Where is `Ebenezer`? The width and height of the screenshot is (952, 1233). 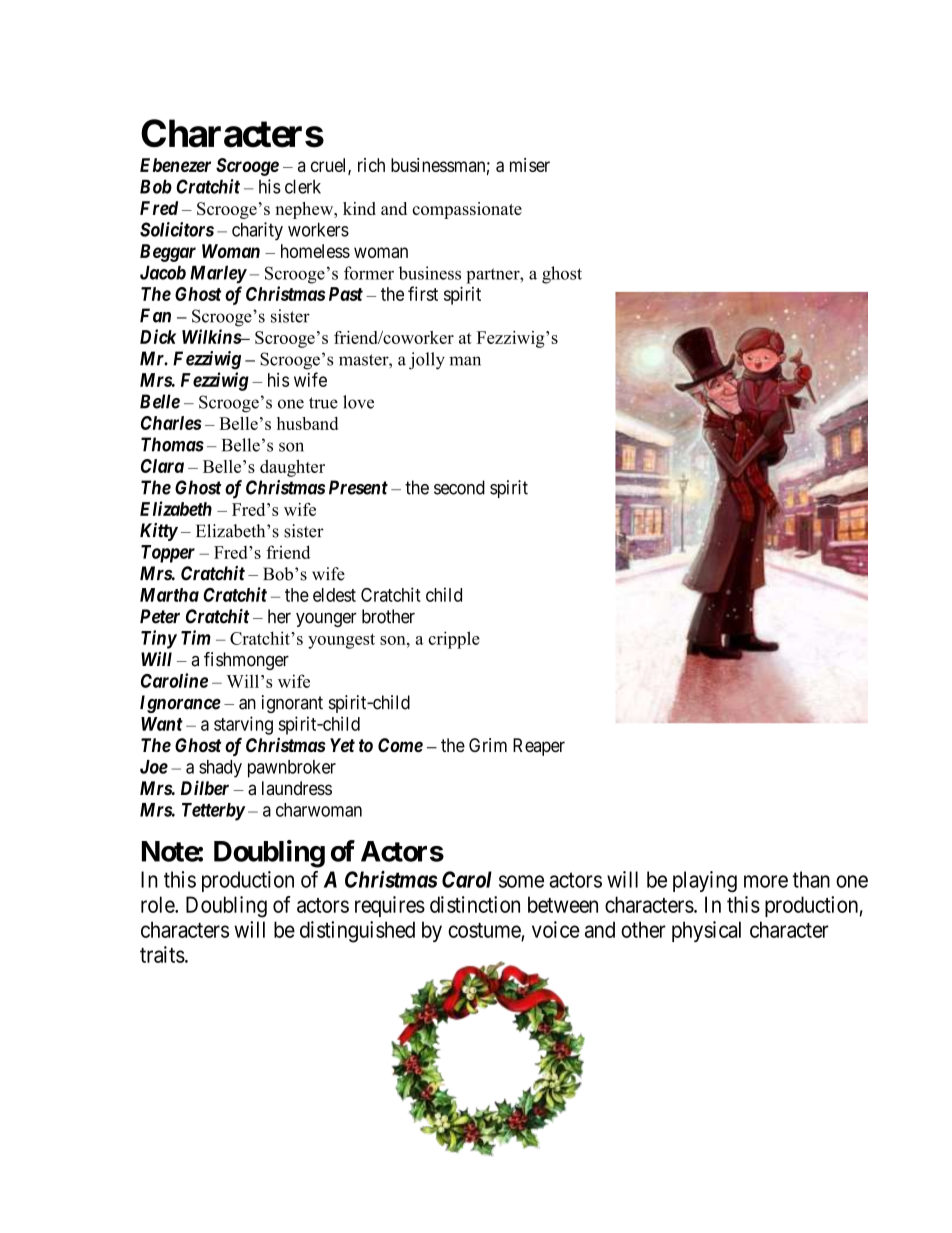 Ebenezer is located at coordinates (175, 165).
